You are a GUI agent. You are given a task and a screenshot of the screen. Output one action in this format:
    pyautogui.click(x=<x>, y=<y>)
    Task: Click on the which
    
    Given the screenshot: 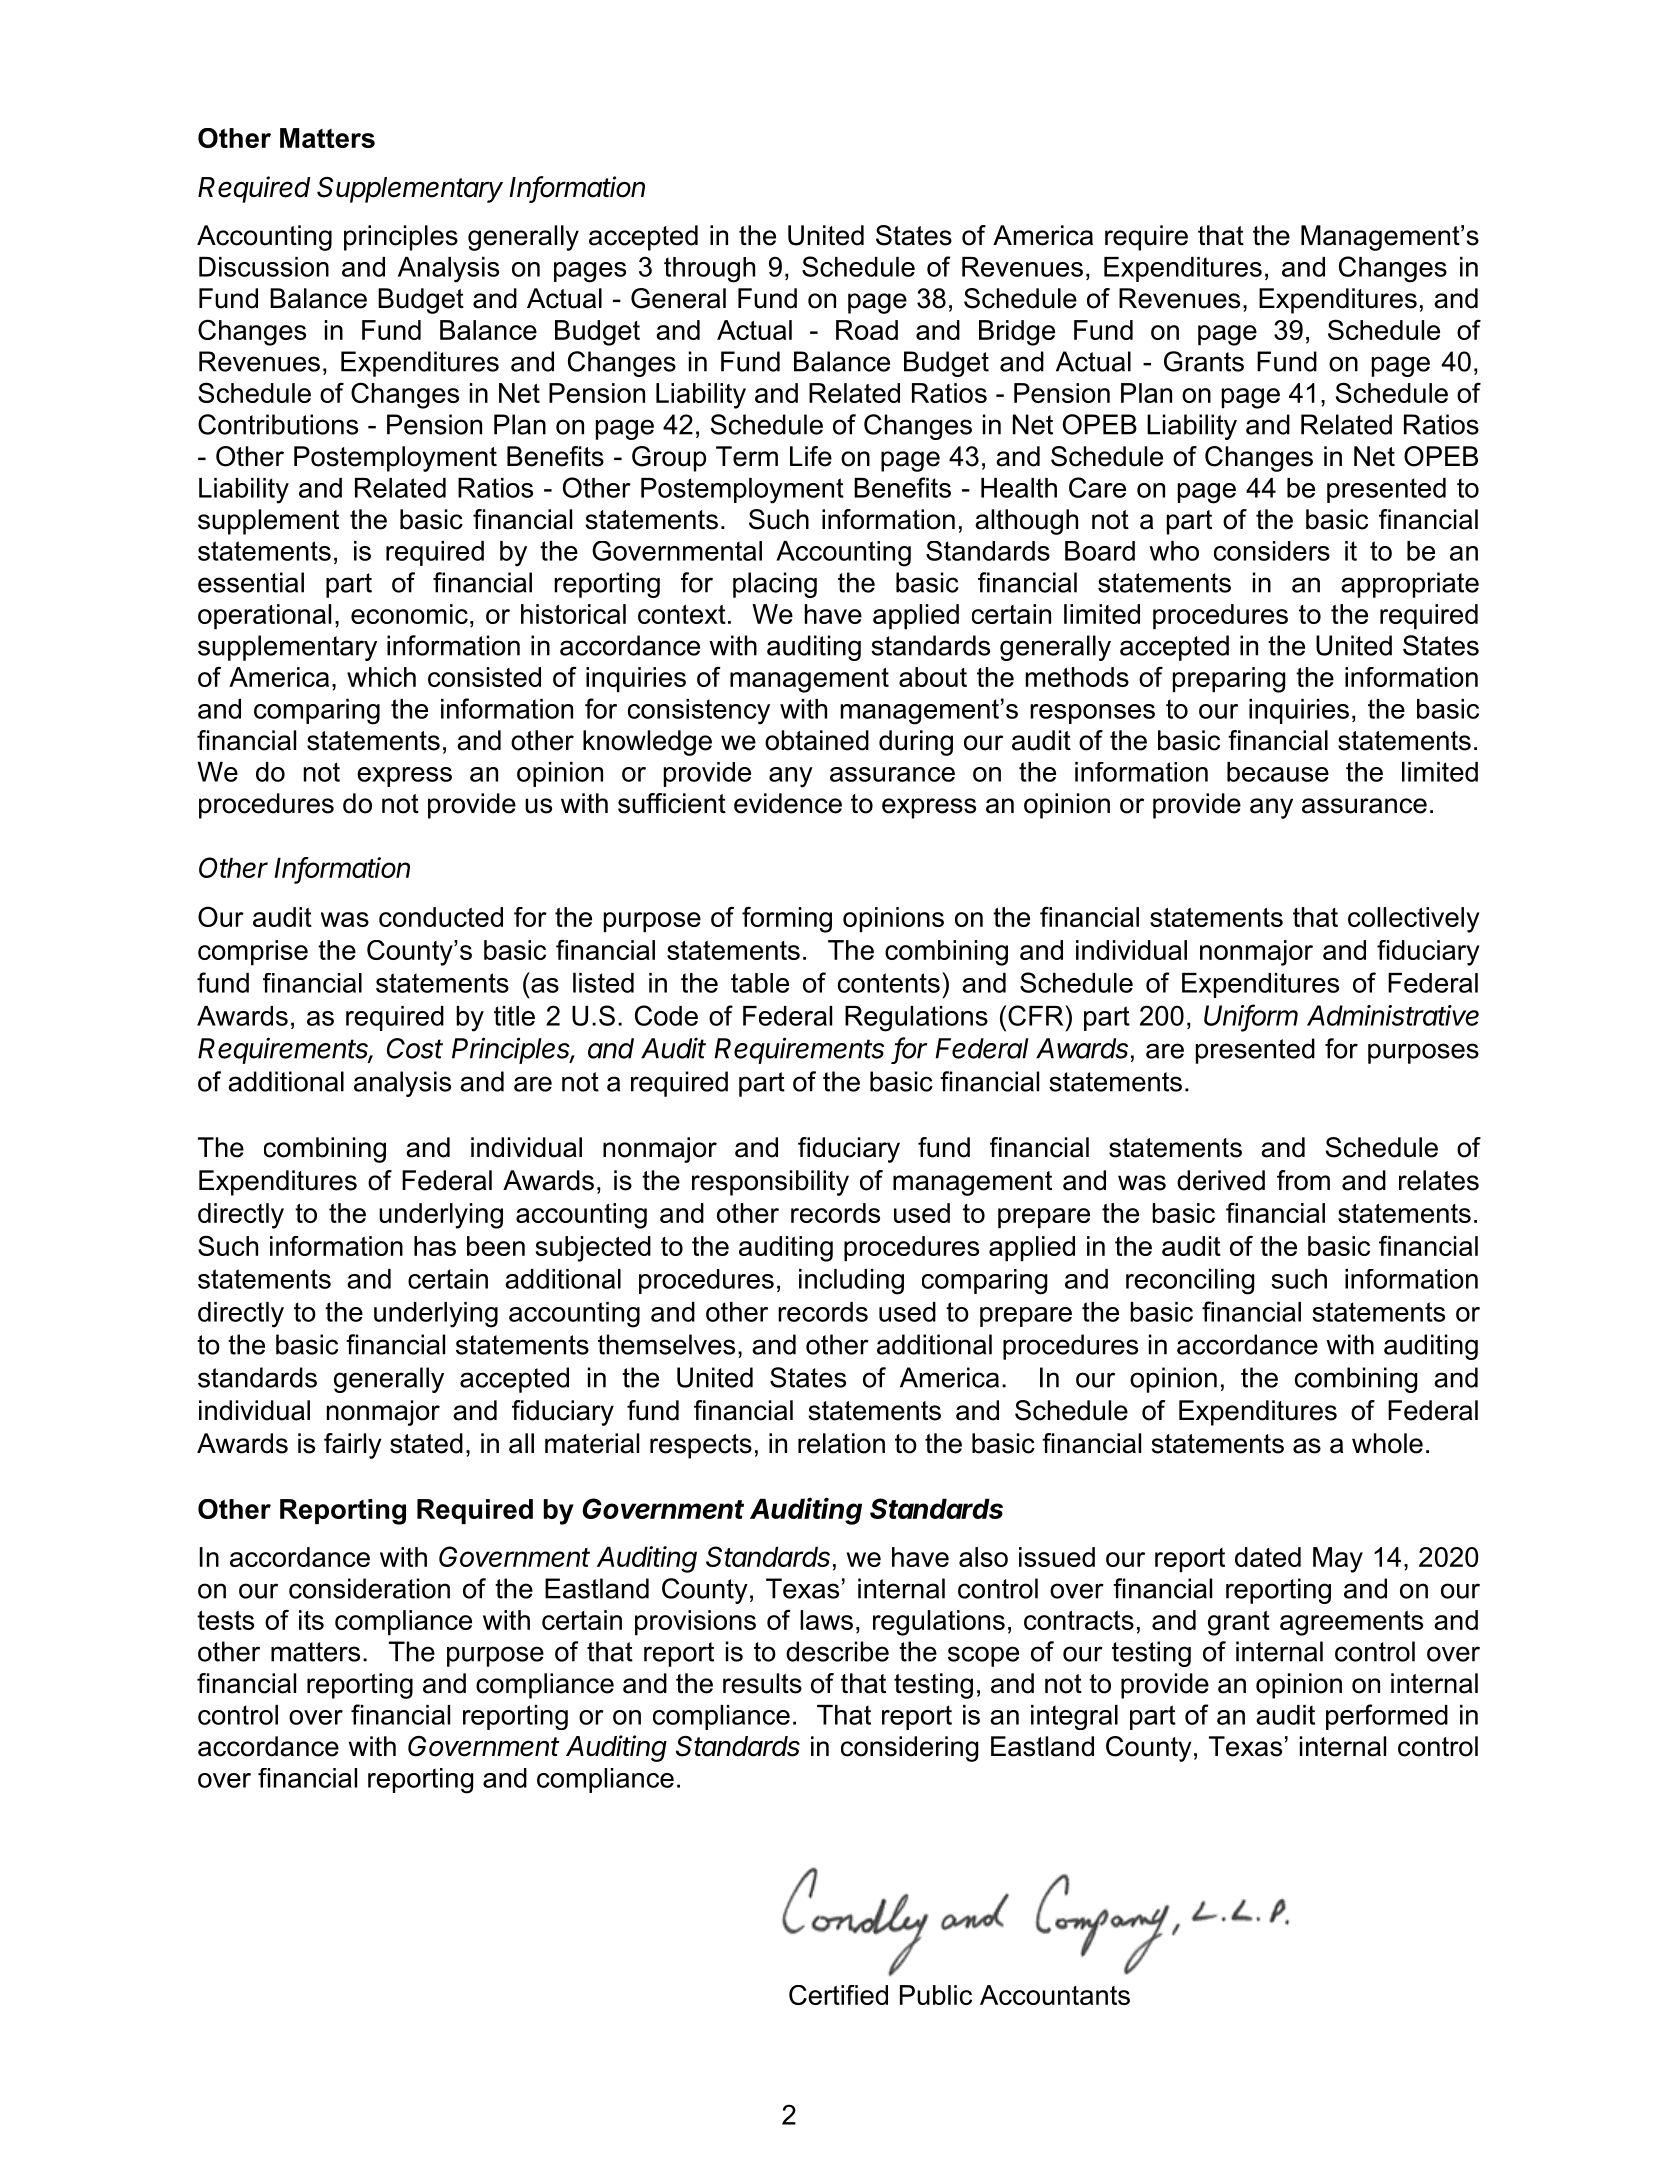 What is the action you would take?
    pyautogui.click(x=381, y=677)
